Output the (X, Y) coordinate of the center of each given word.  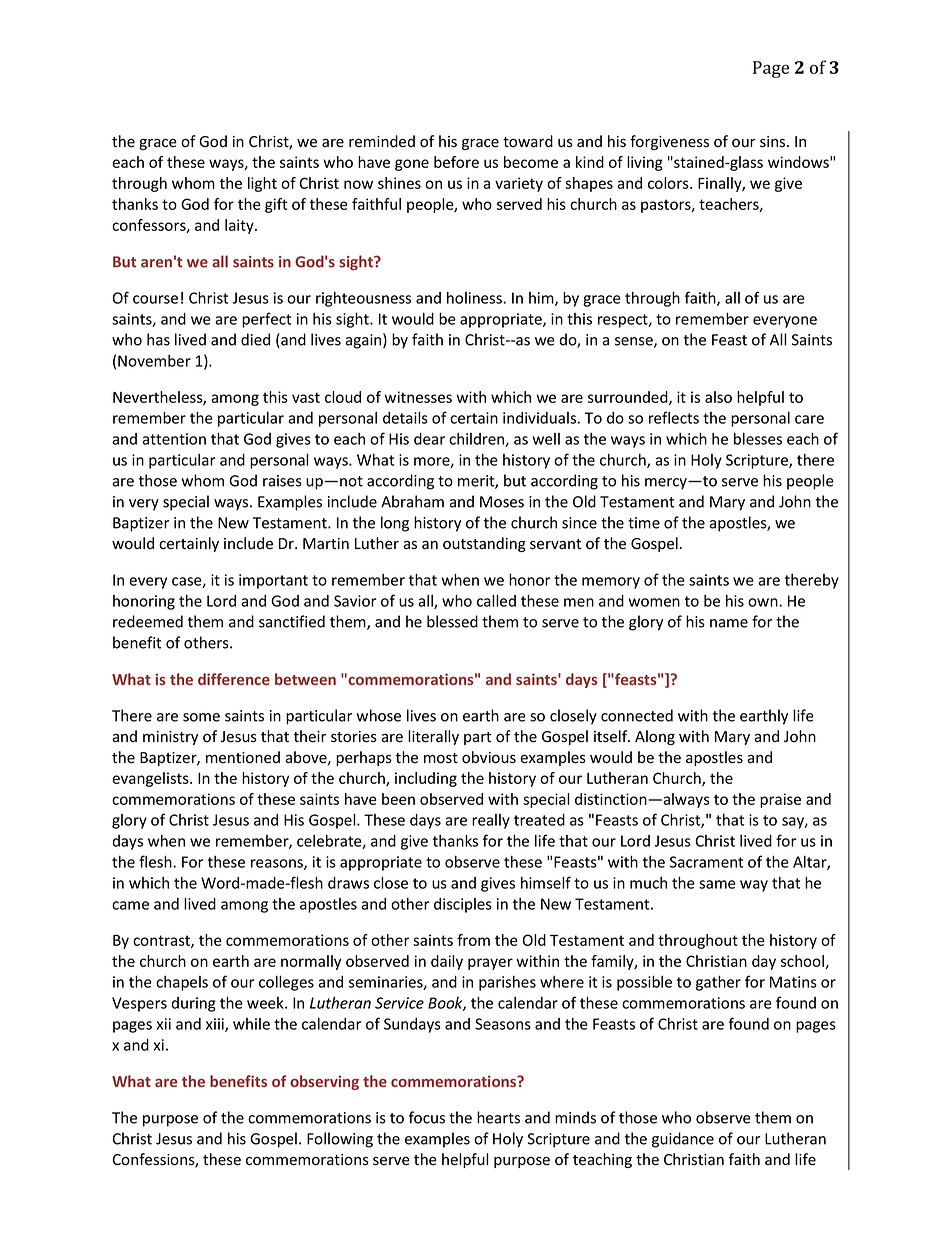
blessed (452, 621)
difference (234, 679)
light (262, 184)
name (729, 623)
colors (669, 183)
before (456, 162)
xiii (216, 1025)
